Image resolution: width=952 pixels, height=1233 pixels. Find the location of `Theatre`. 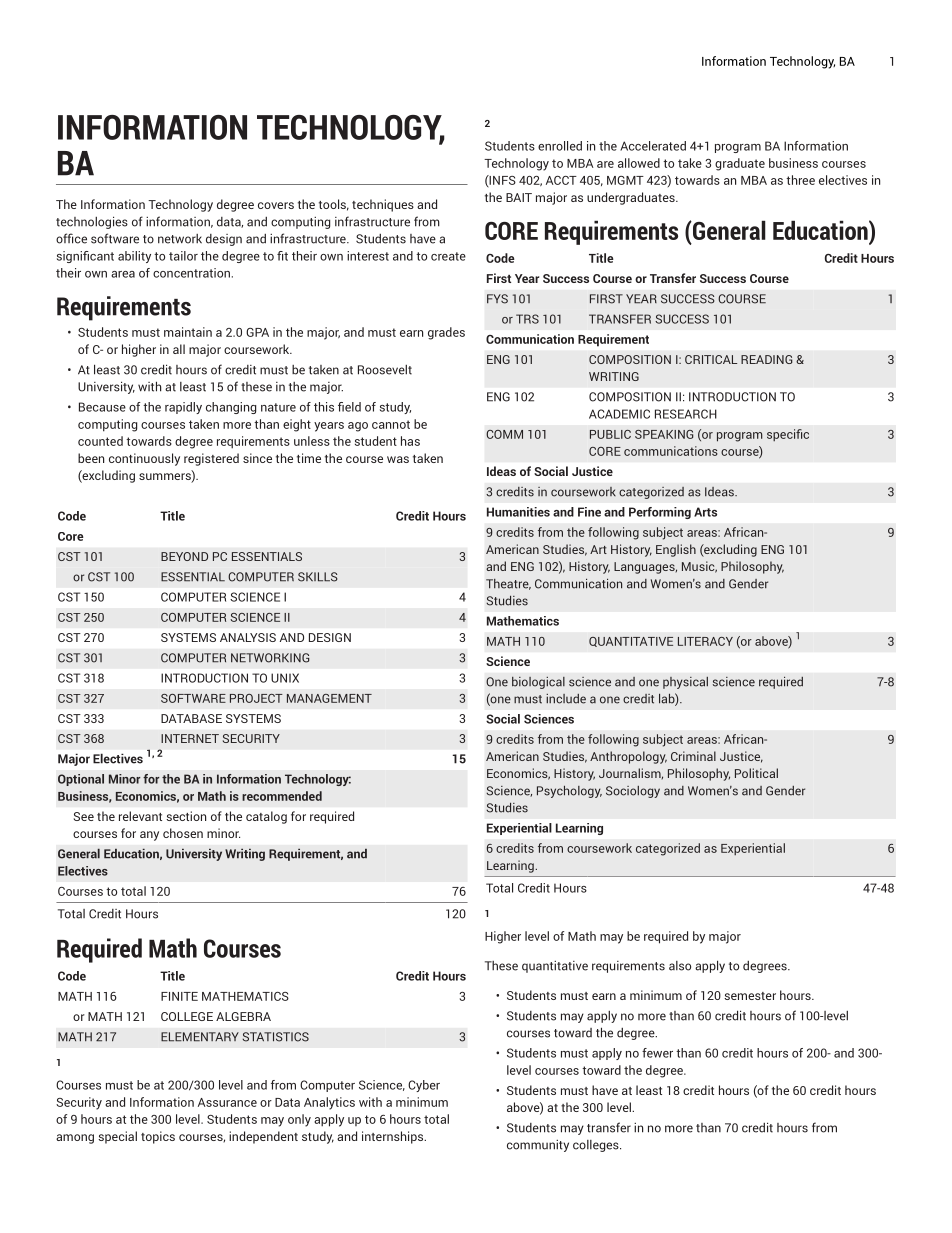

Theatre is located at coordinates (508, 584).
